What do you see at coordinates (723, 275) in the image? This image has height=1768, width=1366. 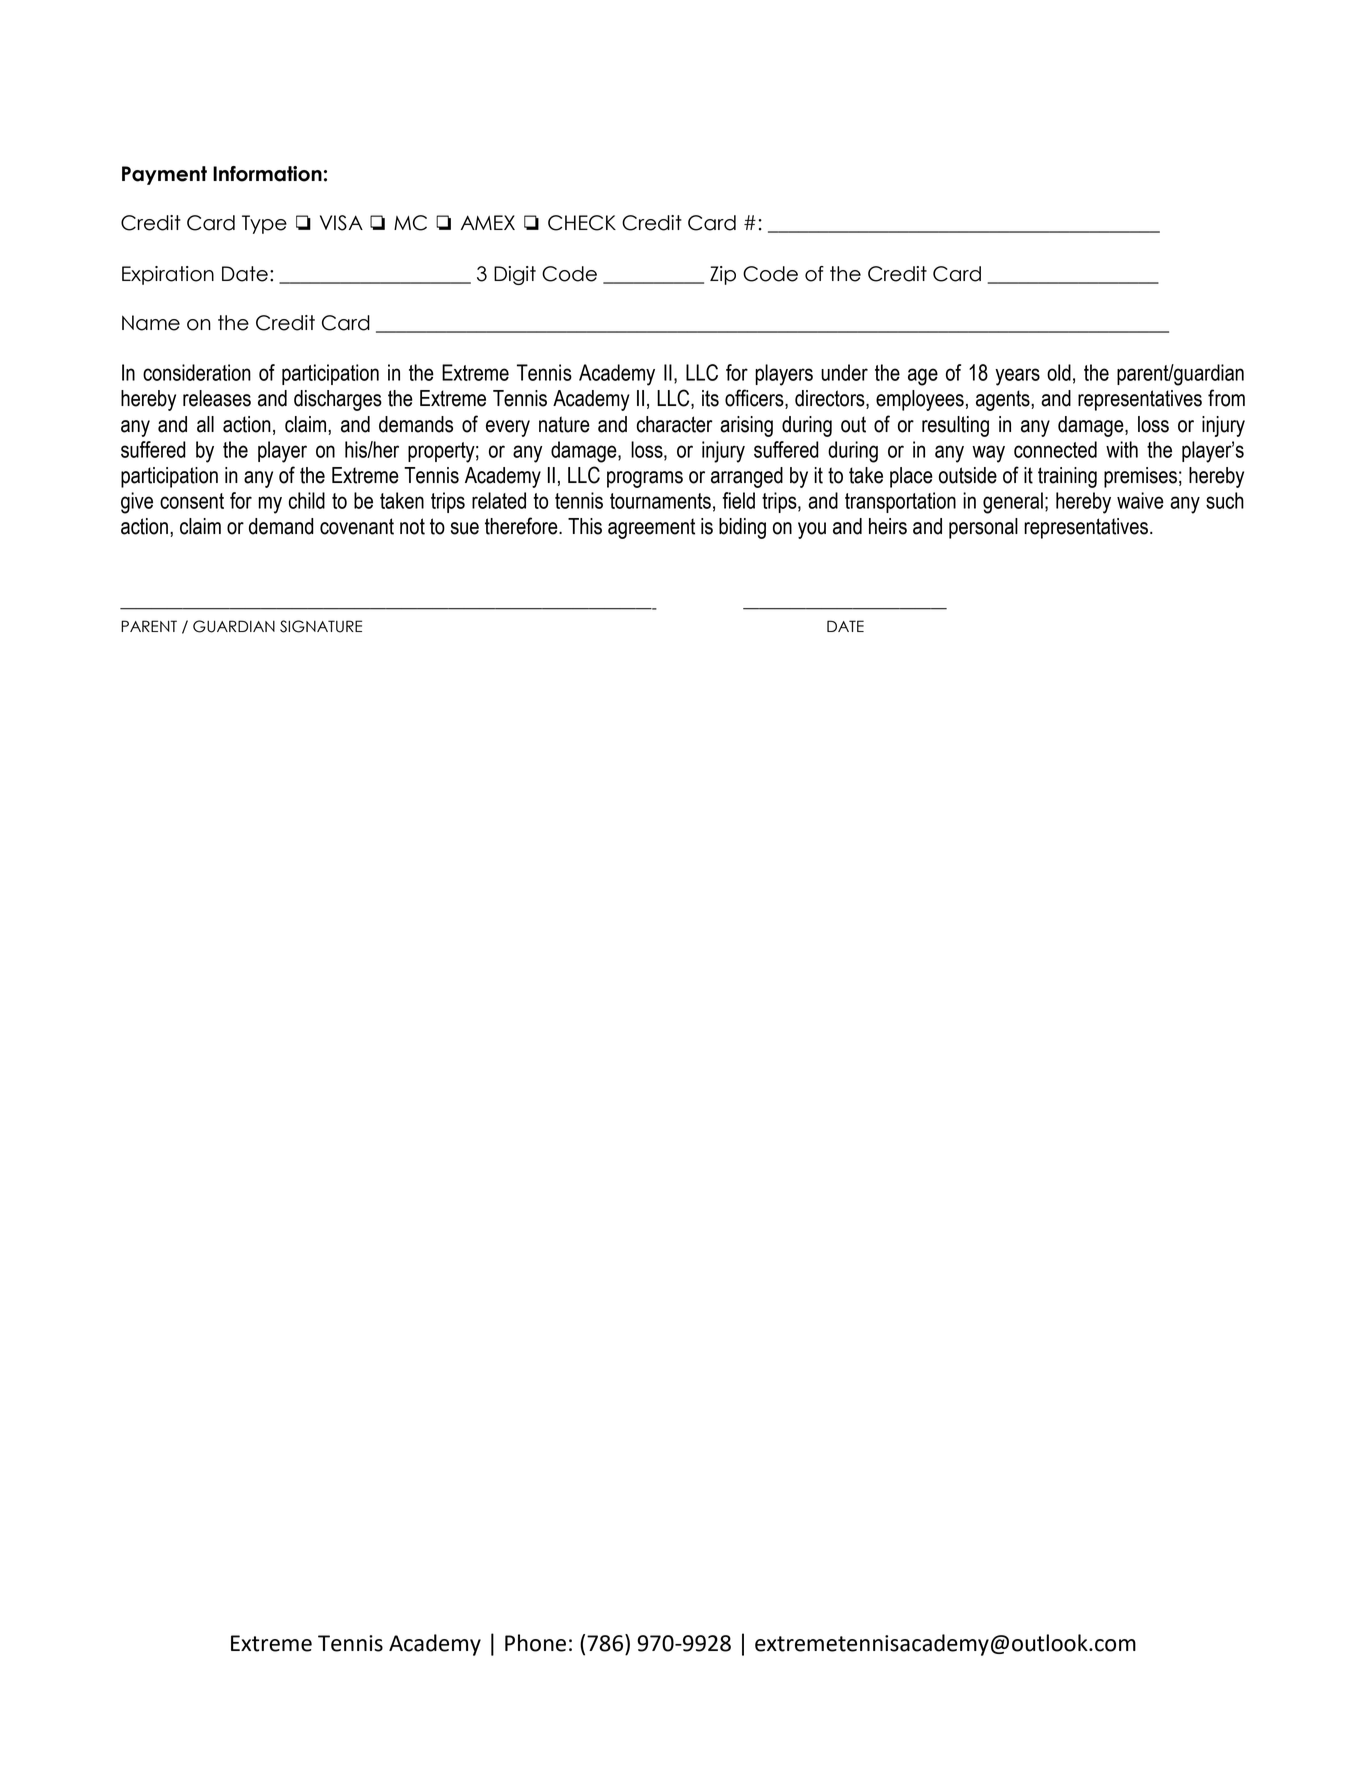 I see `Zip` at bounding box center [723, 275].
